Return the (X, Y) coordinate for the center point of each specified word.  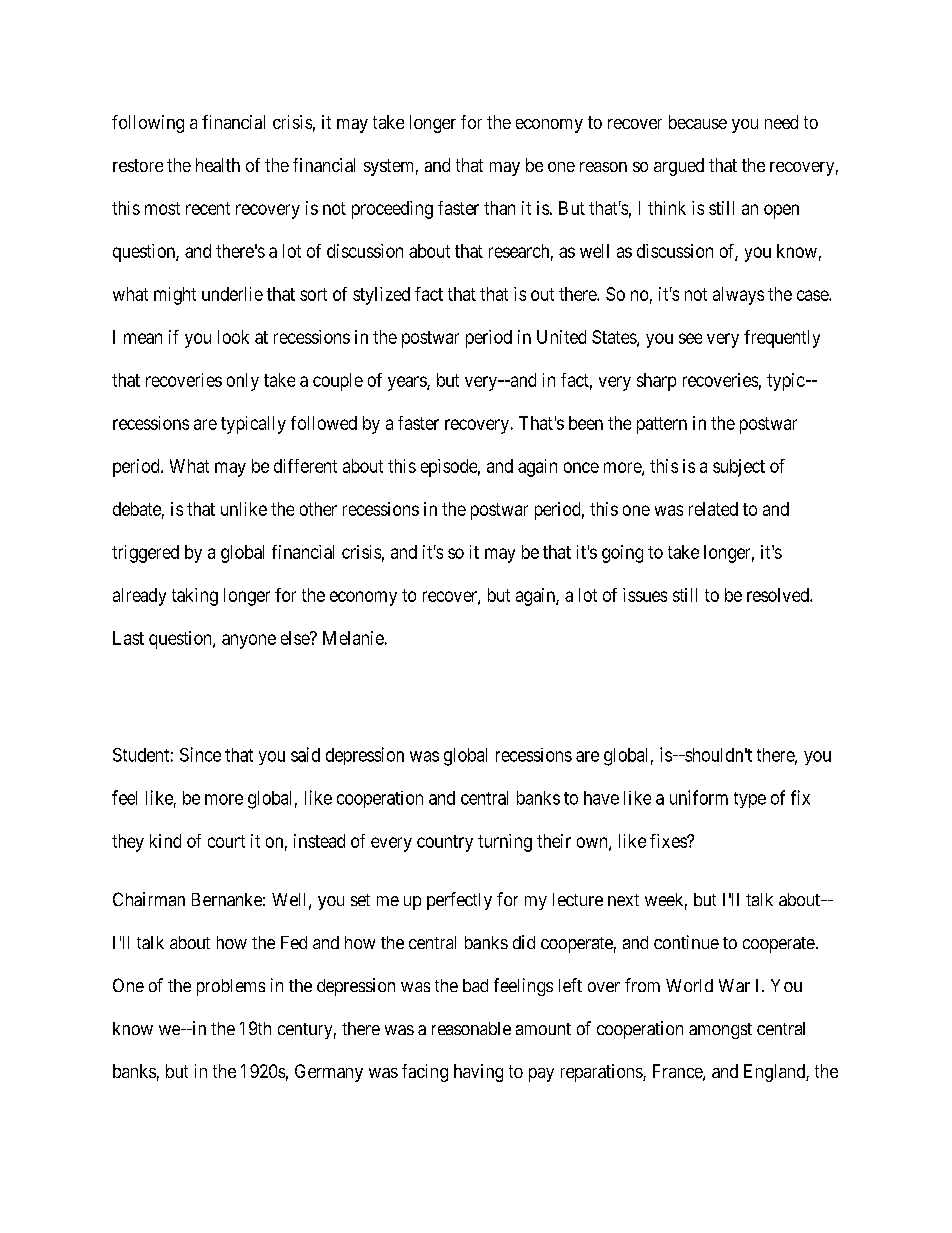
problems (231, 987)
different (305, 466)
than (499, 208)
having (478, 1073)
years (408, 383)
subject (739, 468)
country (445, 843)
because (698, 122)
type (750, 800)
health (218, 165)
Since (200, 754)
